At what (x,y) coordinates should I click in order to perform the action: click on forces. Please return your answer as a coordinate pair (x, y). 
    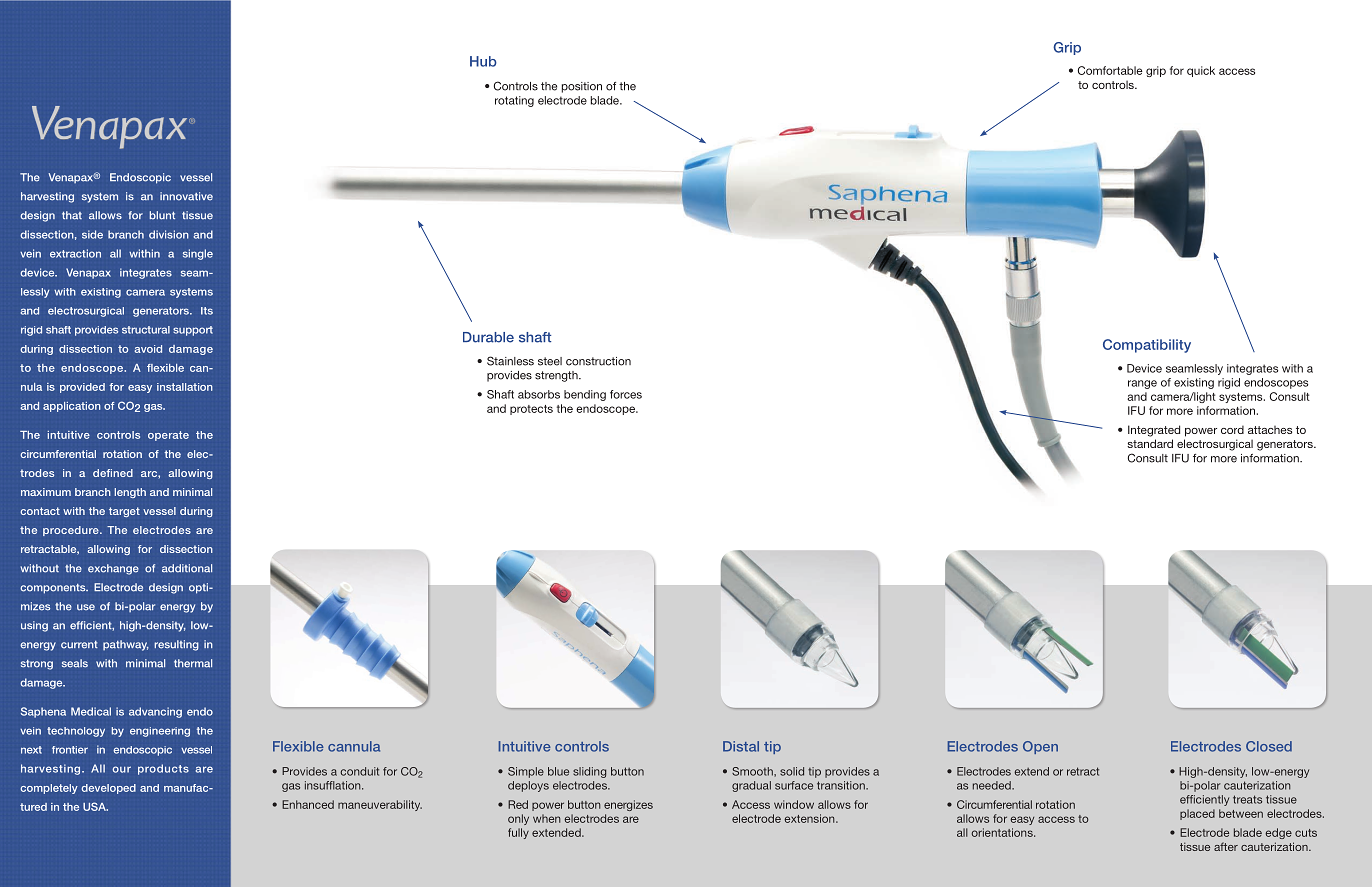
    Looking at the image, I should click on (626, 394).
